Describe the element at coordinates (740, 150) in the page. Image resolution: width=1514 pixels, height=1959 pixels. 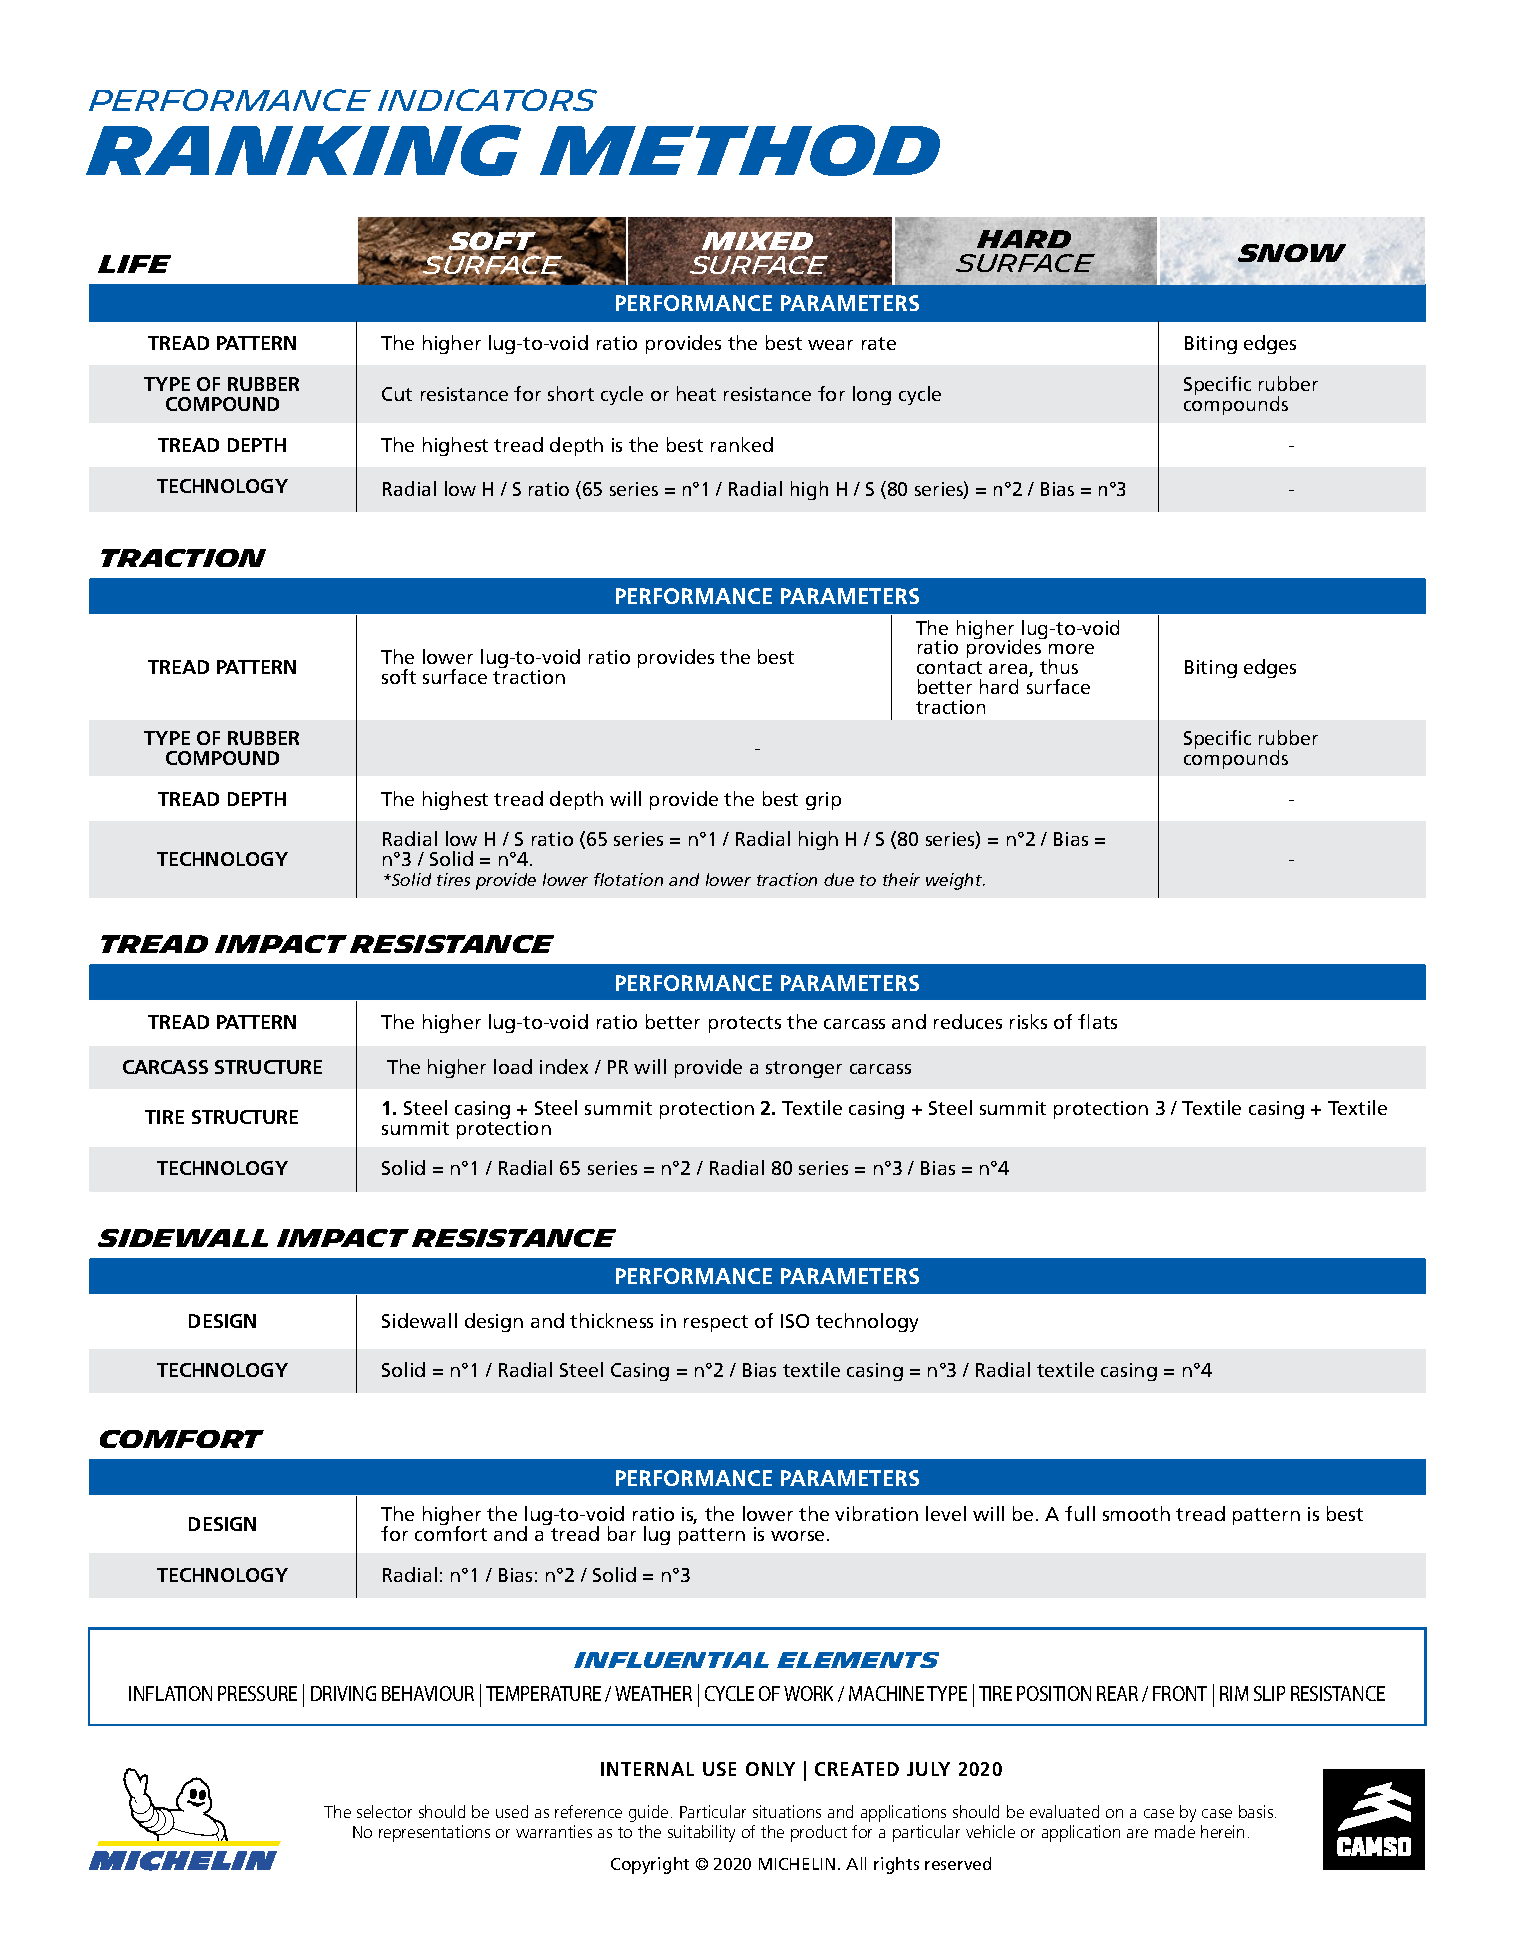
I see `method` at that location.
